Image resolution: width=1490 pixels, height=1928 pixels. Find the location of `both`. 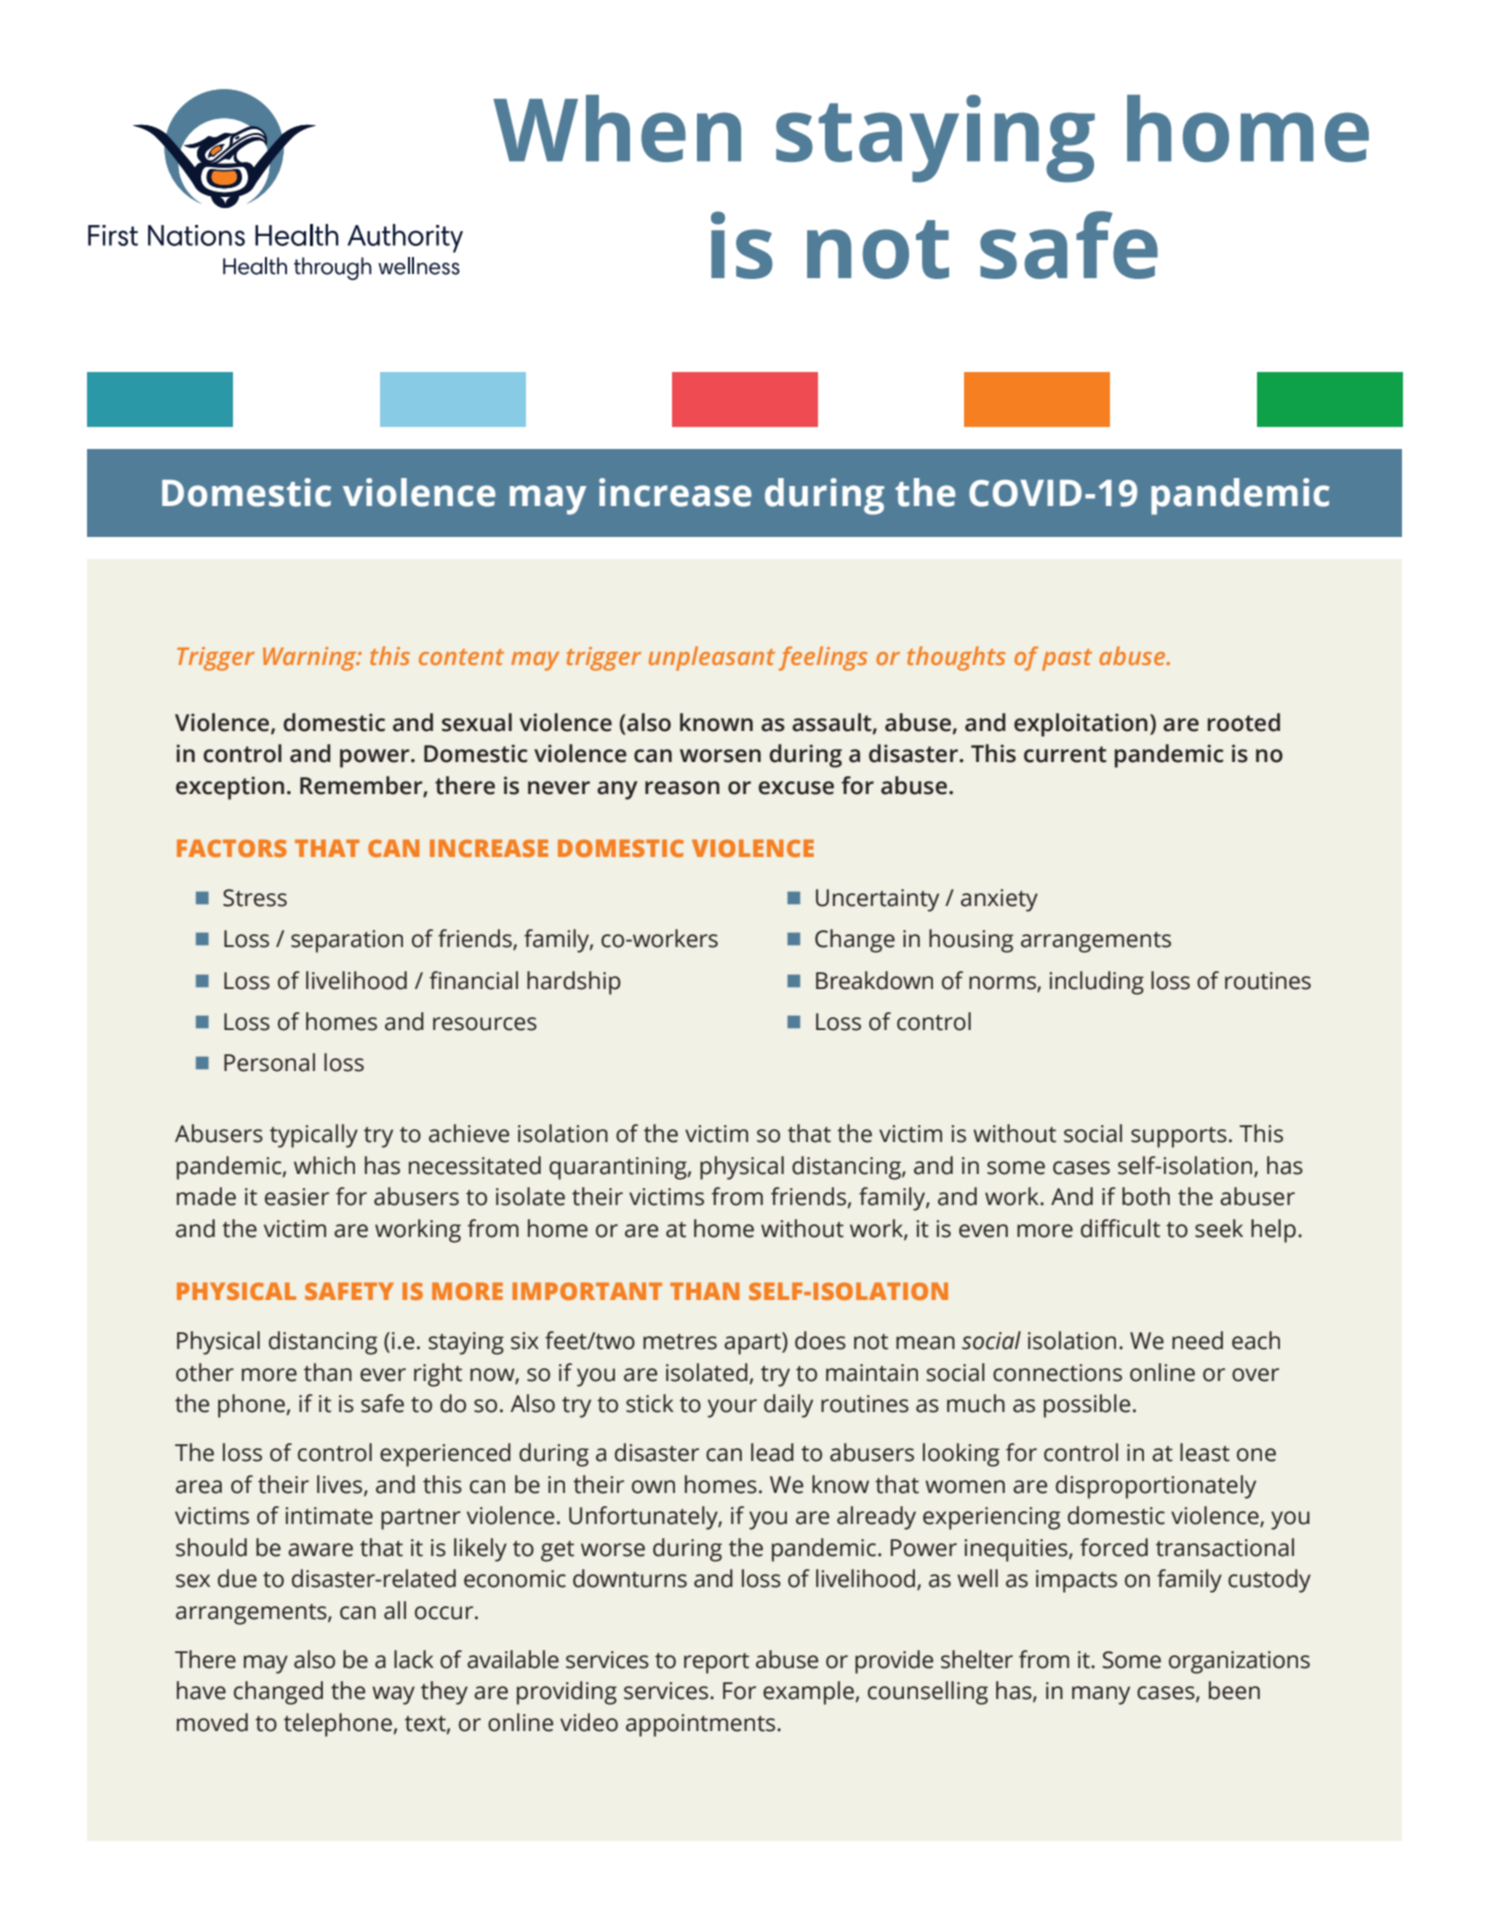

both is located at coordinates (1146, 1196).
